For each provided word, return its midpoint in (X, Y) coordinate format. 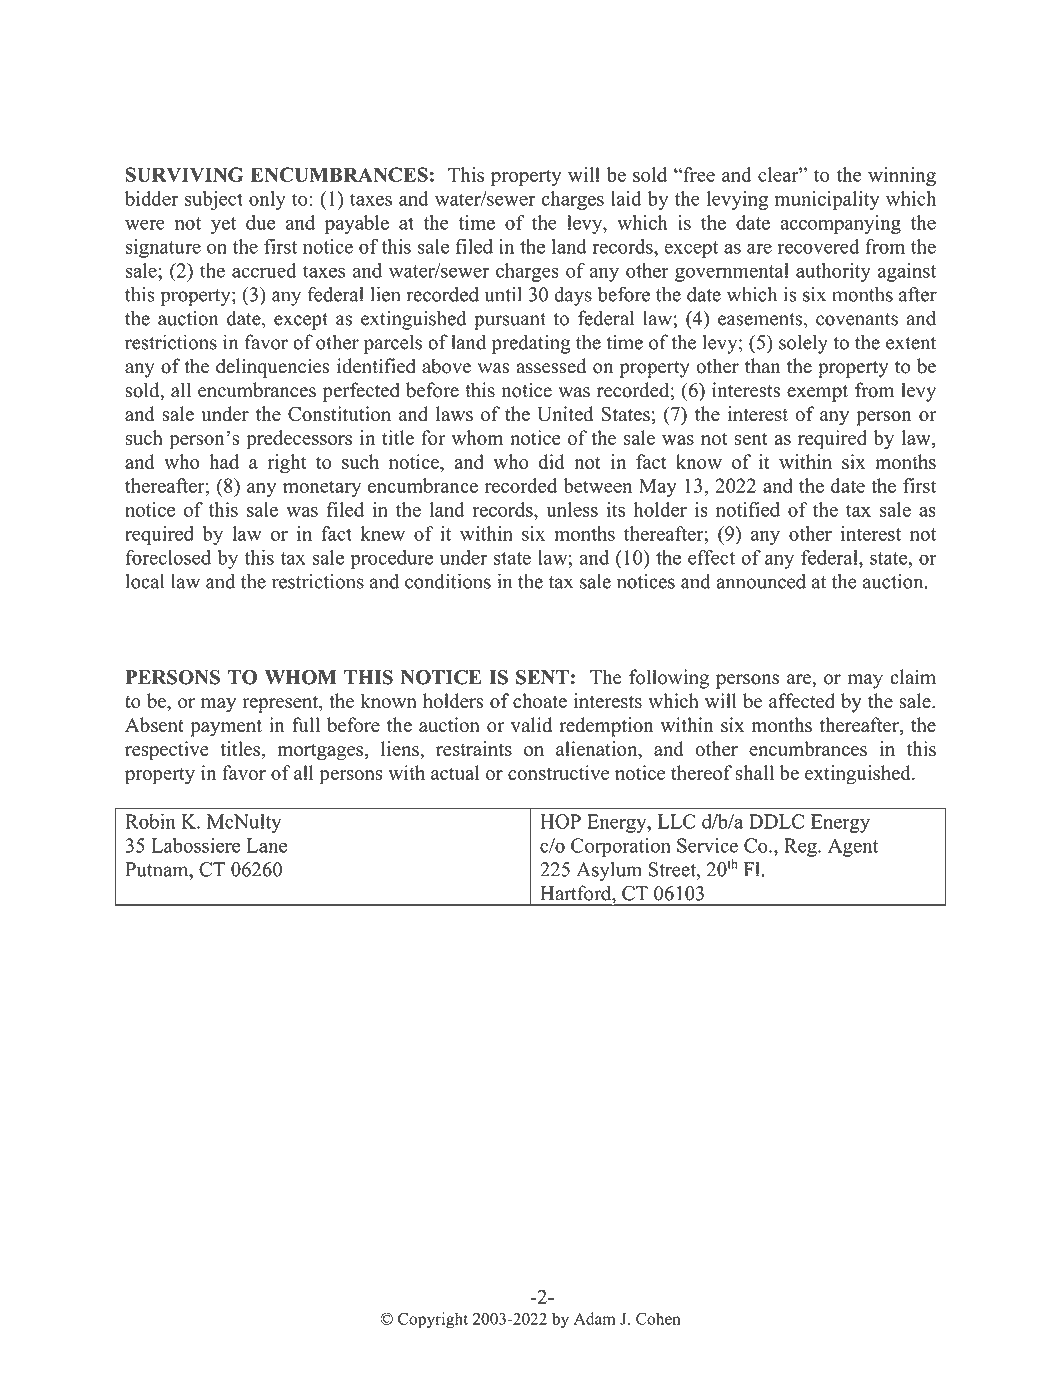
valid (531, 724)
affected (802, 700)
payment (226, 728)
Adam (594, 1318)
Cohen (658, 1318)
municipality (827, 200)
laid (626, 198)
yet (223, 225)
